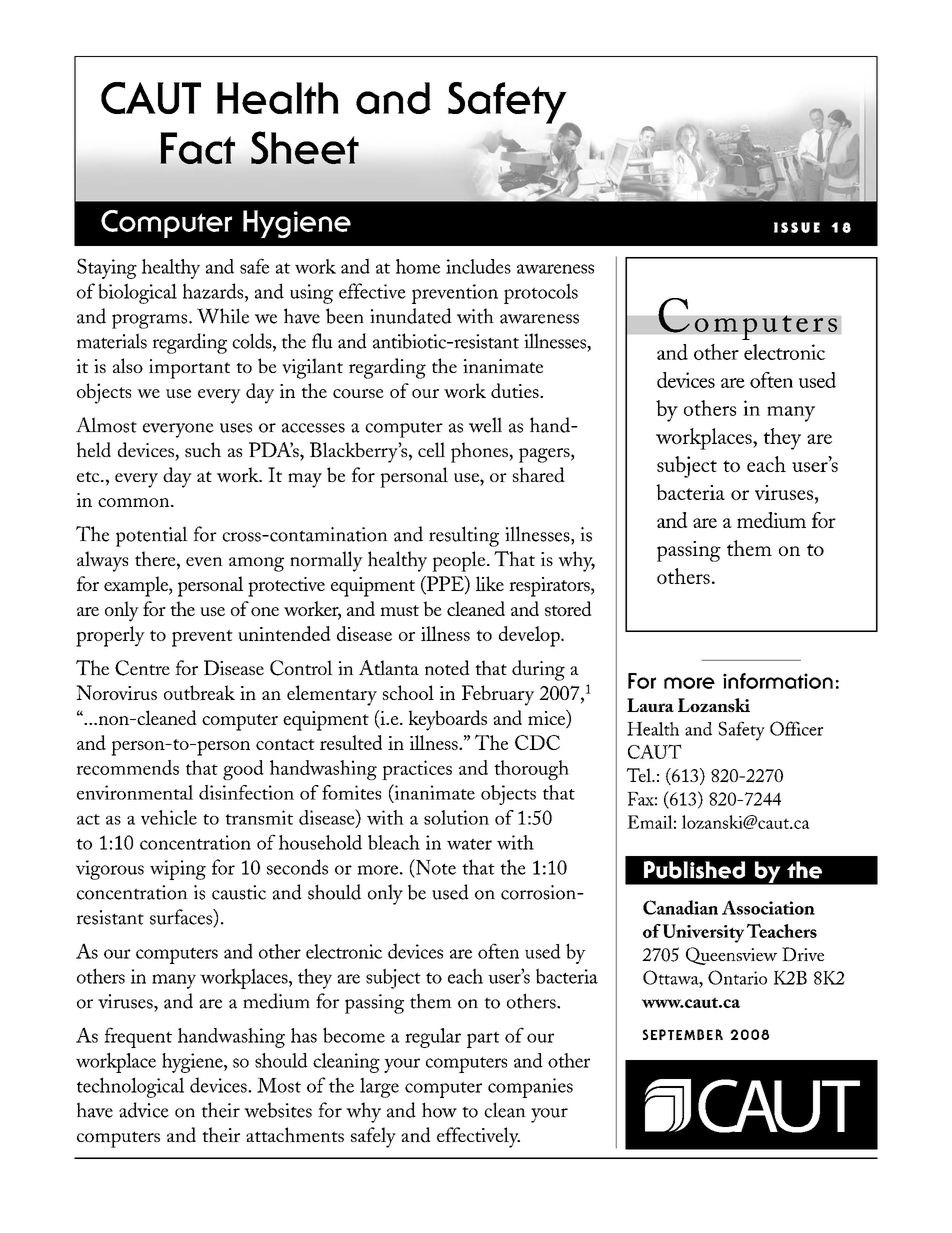  What do you see at coordinates (797, 227) in the screenshot?
I see `ISSUE` at bounding box center [797, 227].
